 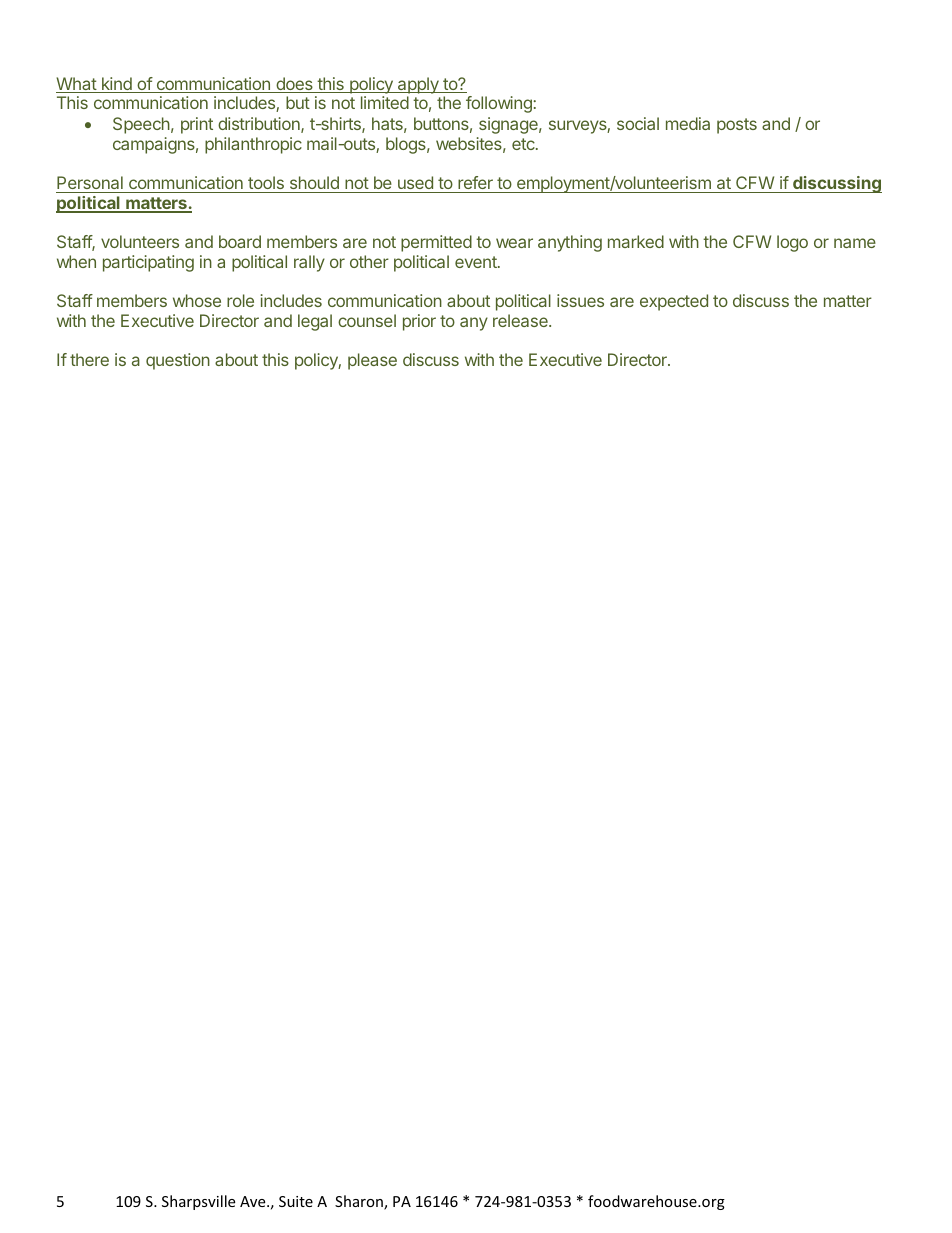 What do you see at coordinates (360, 1202) in the image?
I see `Sharon` at bounding box center [360, 1202].
